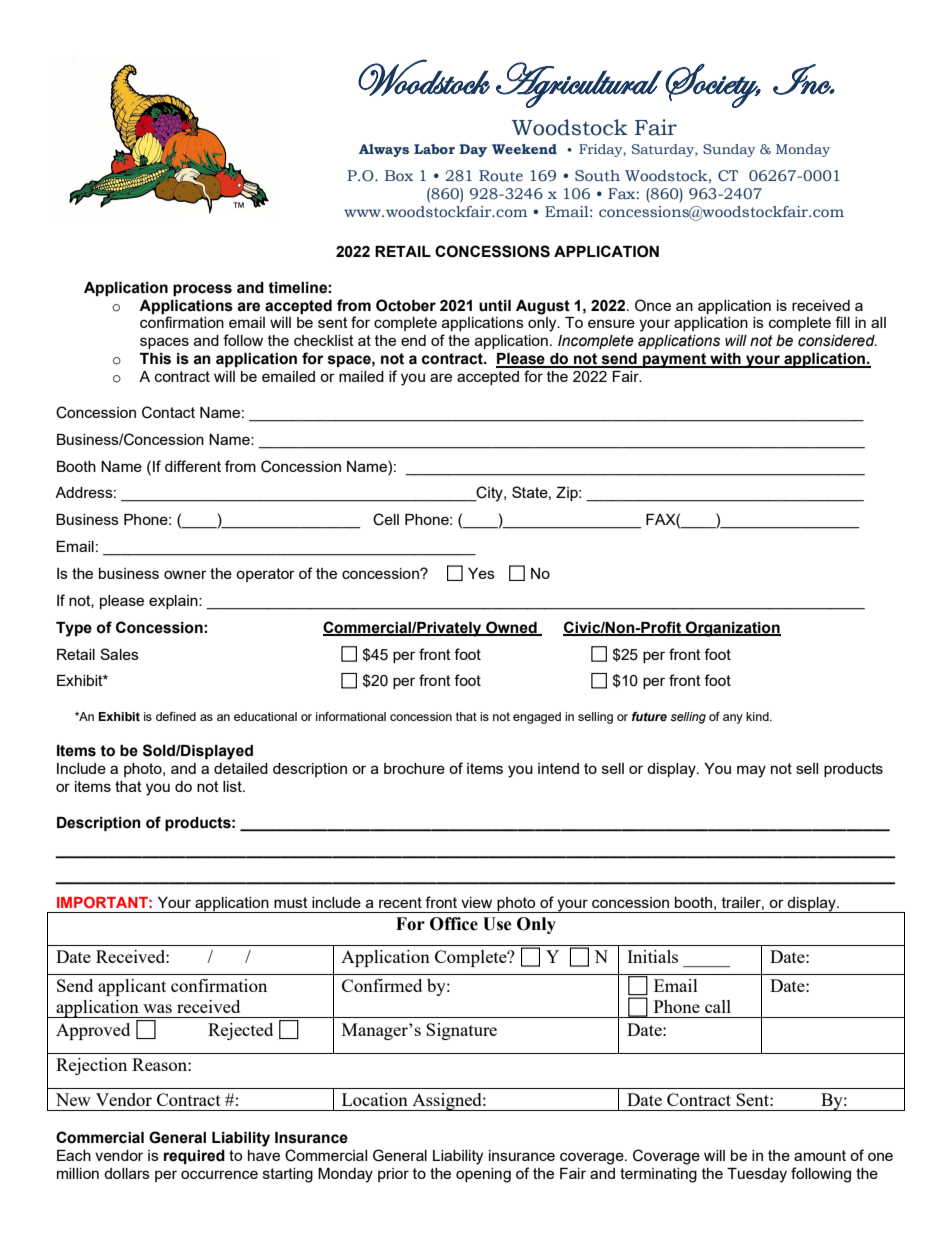 The width and height of the image is (952, 1233). What do you see at coordinates (732, 629) in the image?
I see `Organization` at bounding box center [732, 629].
